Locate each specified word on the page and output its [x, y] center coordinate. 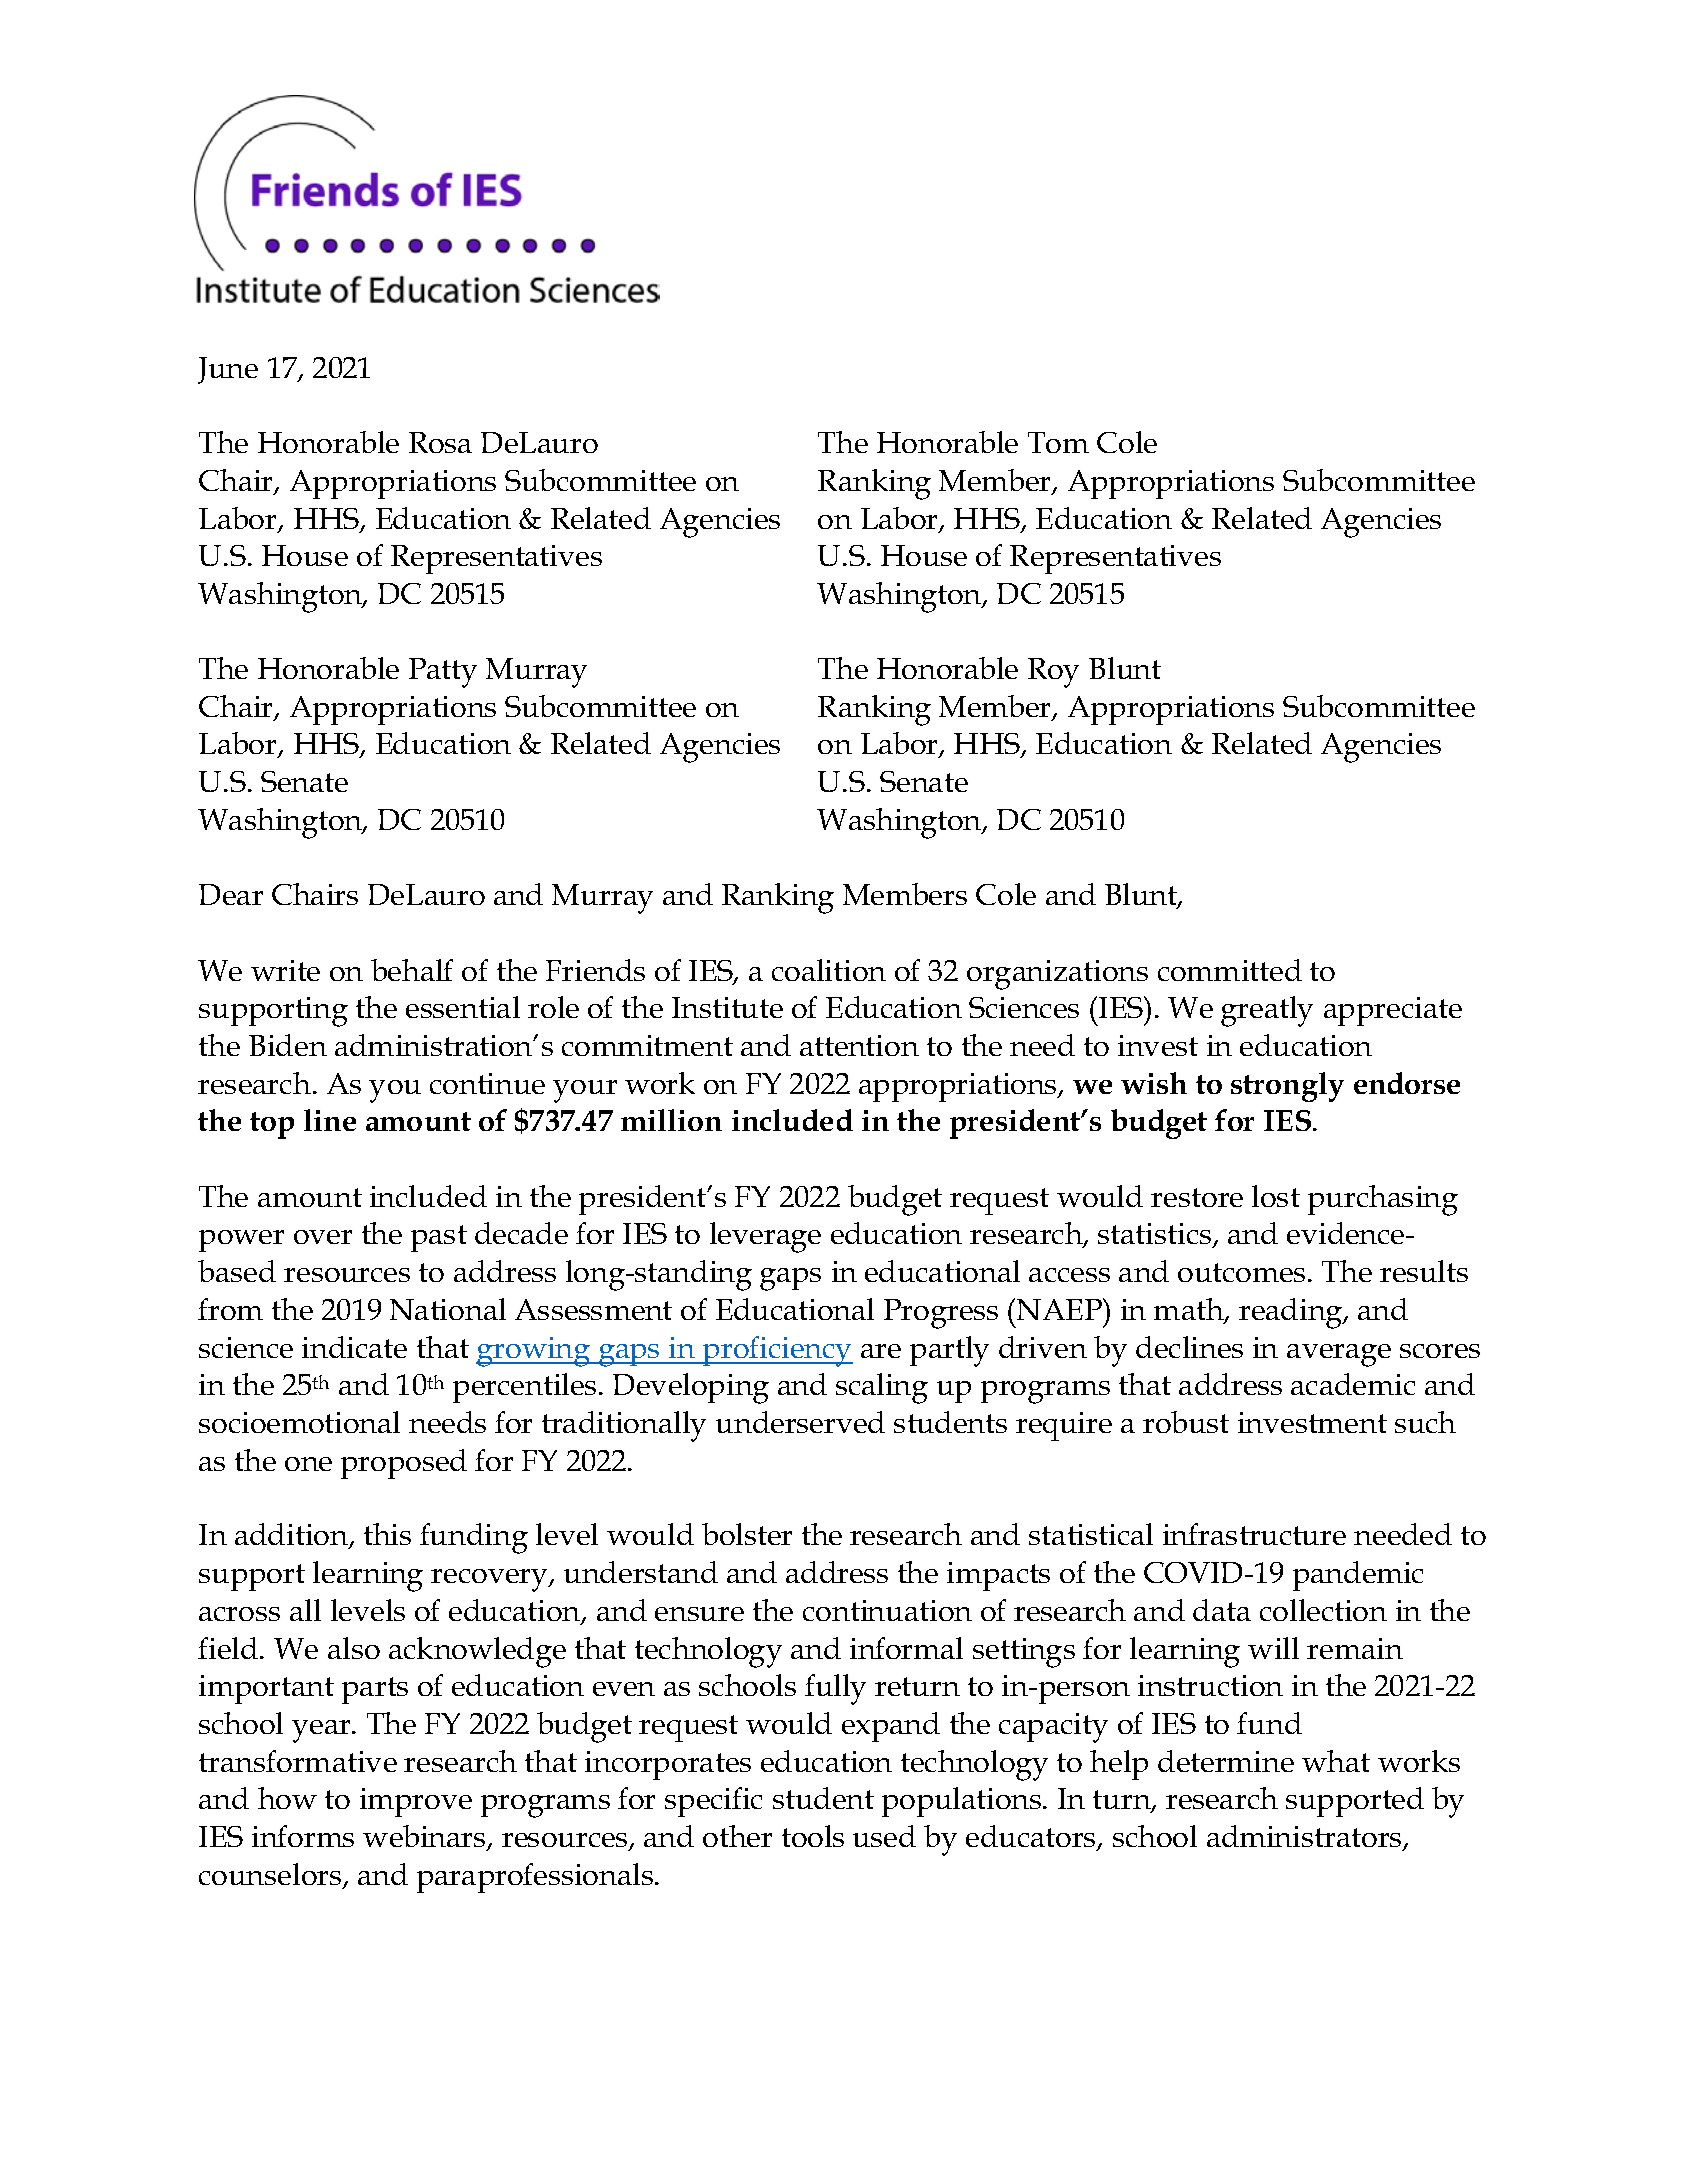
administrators [1305, 1837]
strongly [1287, 1087]
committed [1230, 970]
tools [813, 1836]
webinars [425, 1837]
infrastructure [1254, 1534]
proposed [404, 1464]
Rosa [440, 442]
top [272, 1125]
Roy [1053, 673]
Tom [1058, 442]
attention [859, 1045]
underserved [800, 1422]
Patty [443, 673]
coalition [829, 970]
